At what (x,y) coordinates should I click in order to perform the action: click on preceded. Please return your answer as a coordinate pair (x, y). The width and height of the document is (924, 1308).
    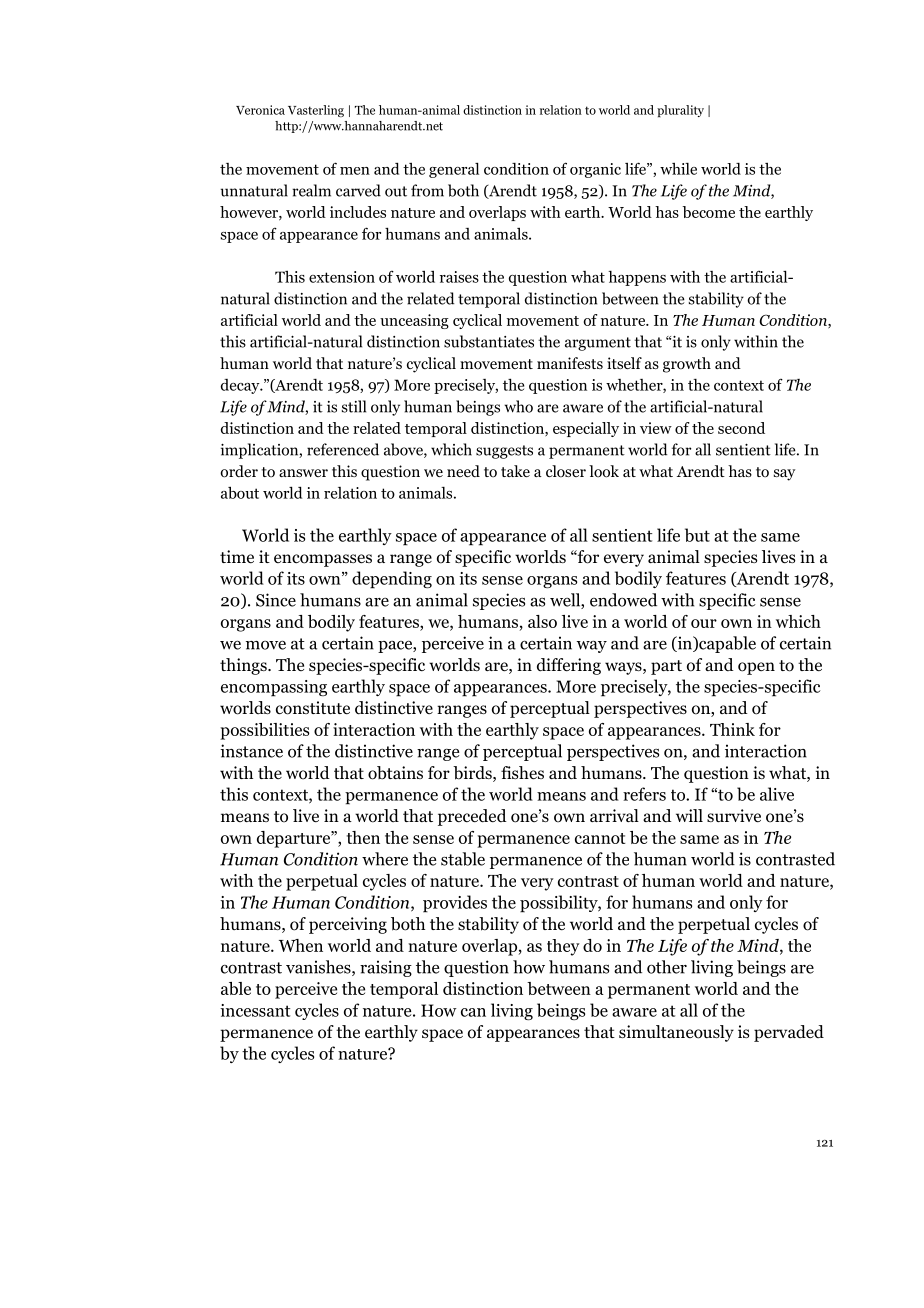
    Looking at the image, I should click on (472, 817).
